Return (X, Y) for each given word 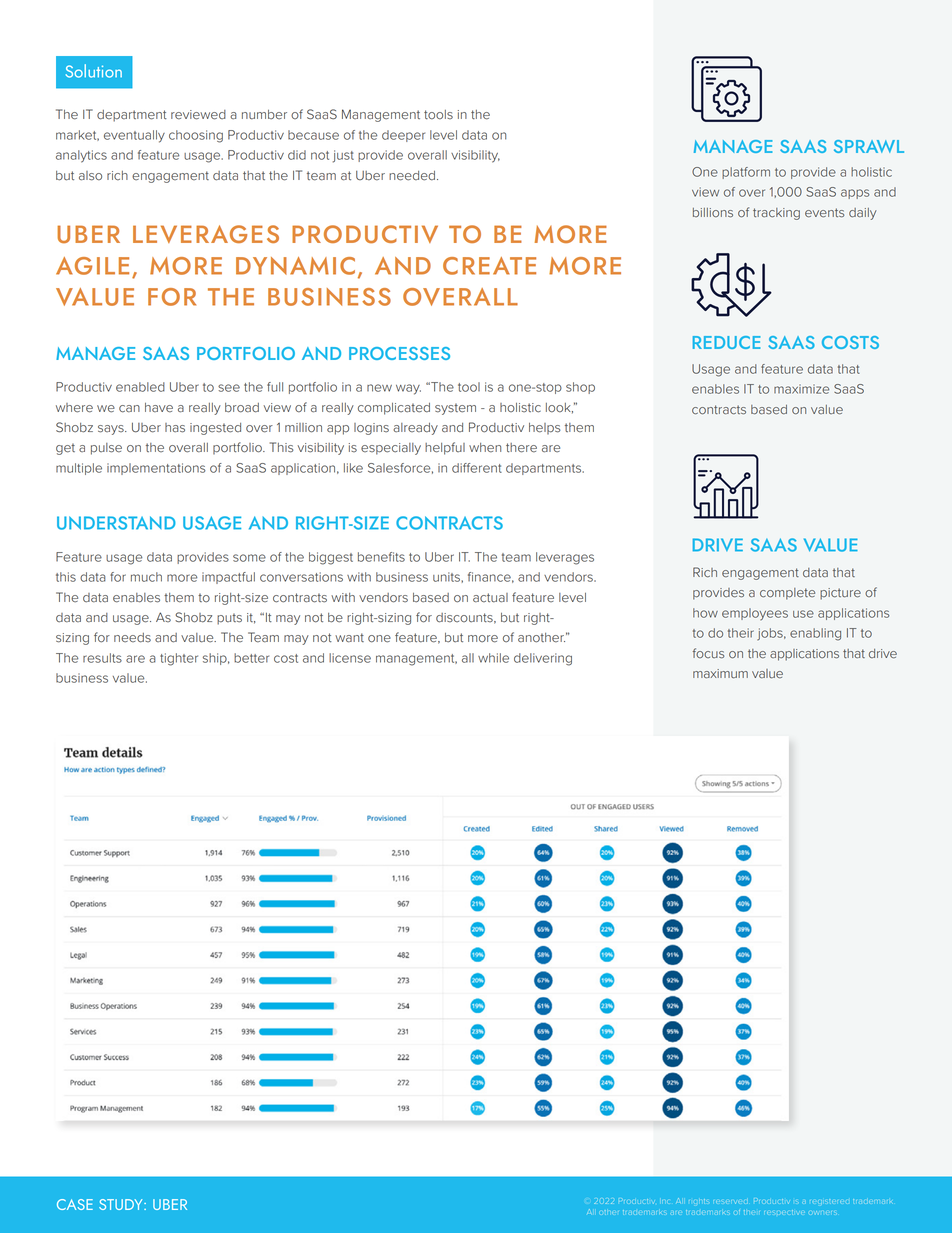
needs (132, 638)
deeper (403, 136)
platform (746, 173)
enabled (140, 387)
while (493, 658)
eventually (134, 136)
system (455, 409)
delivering (543, 659)
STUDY (122, 1204)
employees (755, 614)
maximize (801, 389)
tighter (179, 659)
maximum (720, 674)
